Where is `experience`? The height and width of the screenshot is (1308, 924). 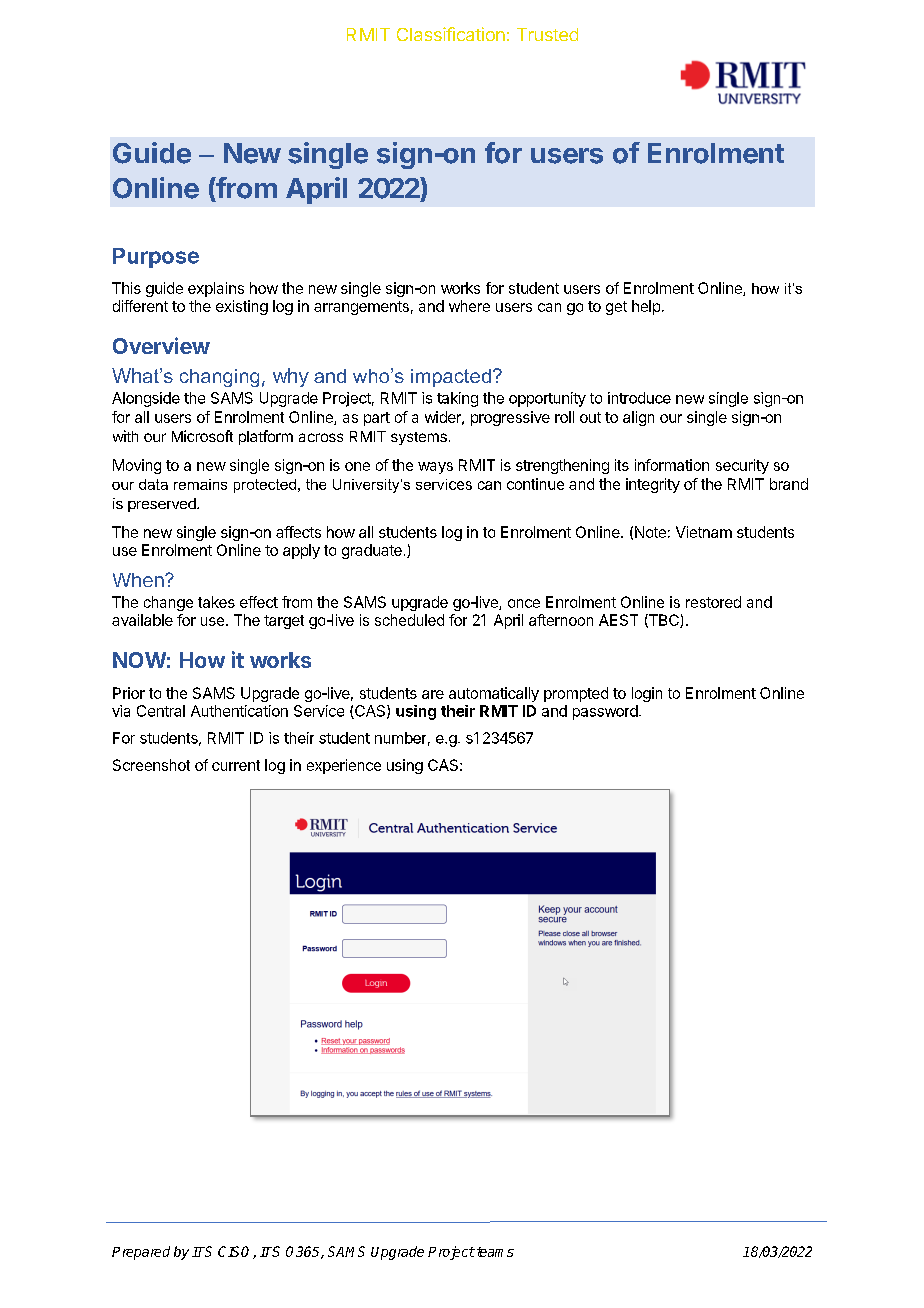
experience is located at coordinates (344, 766).
